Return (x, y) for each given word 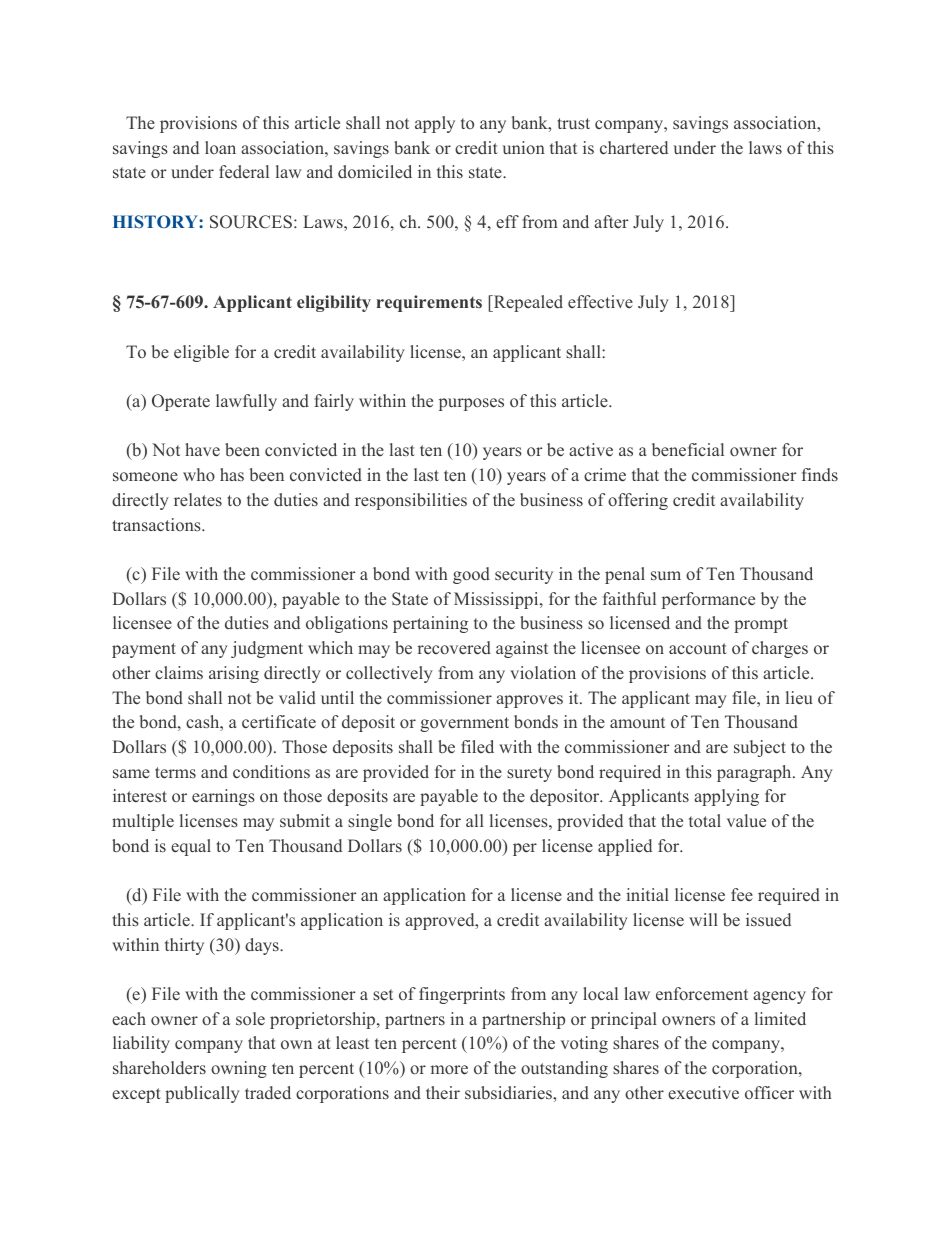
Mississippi (497, 600)
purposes (471, 404)
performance (708, 600)
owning (239, 1069)
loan (220, 147)
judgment (267, 649)
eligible (201, 353)
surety (529, 774)
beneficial (688, 450)
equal (191, 847)
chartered (634, 148)
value (746, 820)
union (523, 147)
